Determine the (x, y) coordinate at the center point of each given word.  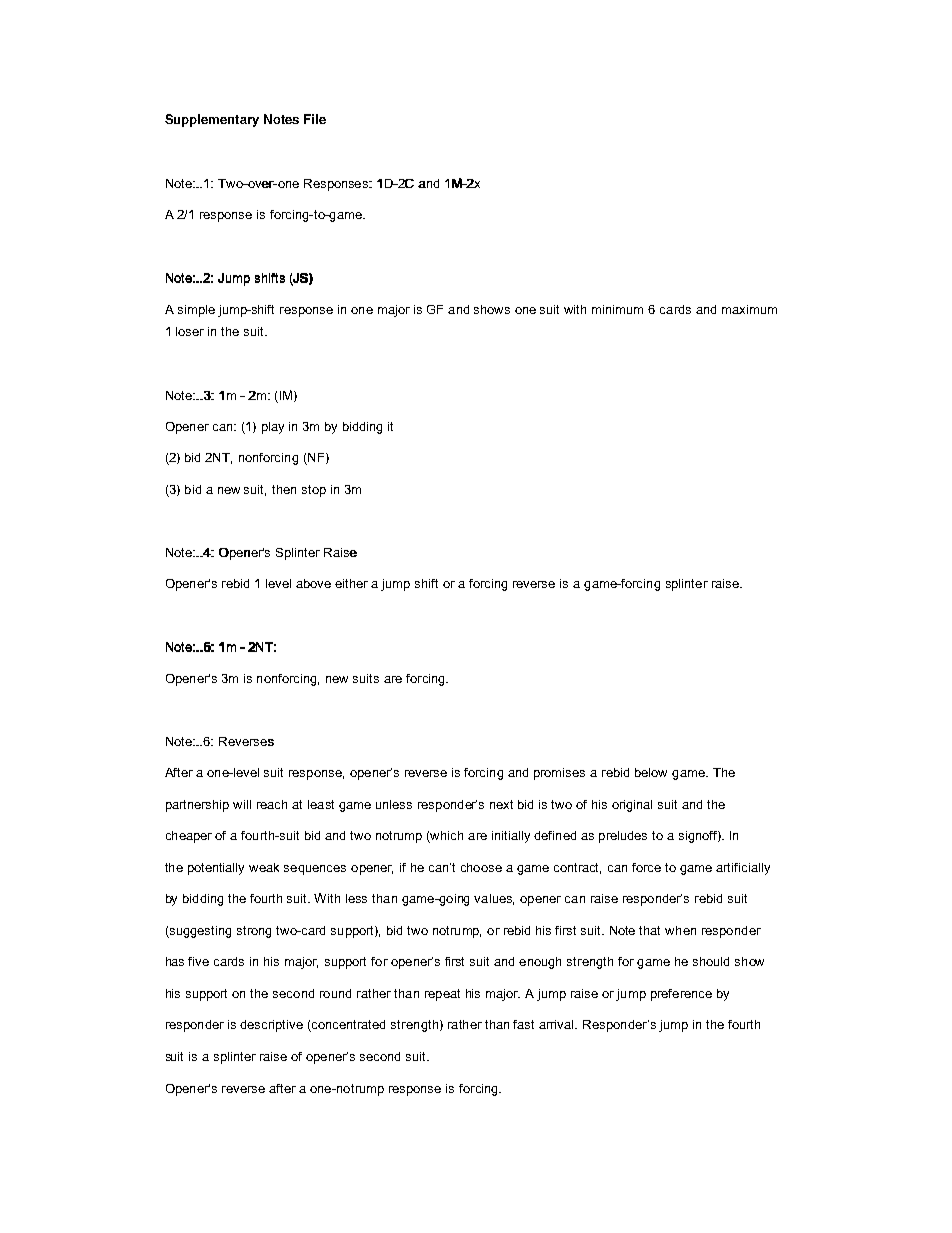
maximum (749, 309)
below (651, 772)
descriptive (271, 1026)
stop (314, 491)
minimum (617, 309)
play (273, 428)
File (315, 119)
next (501, 804)
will (242, 804)
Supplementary (212, 120)
